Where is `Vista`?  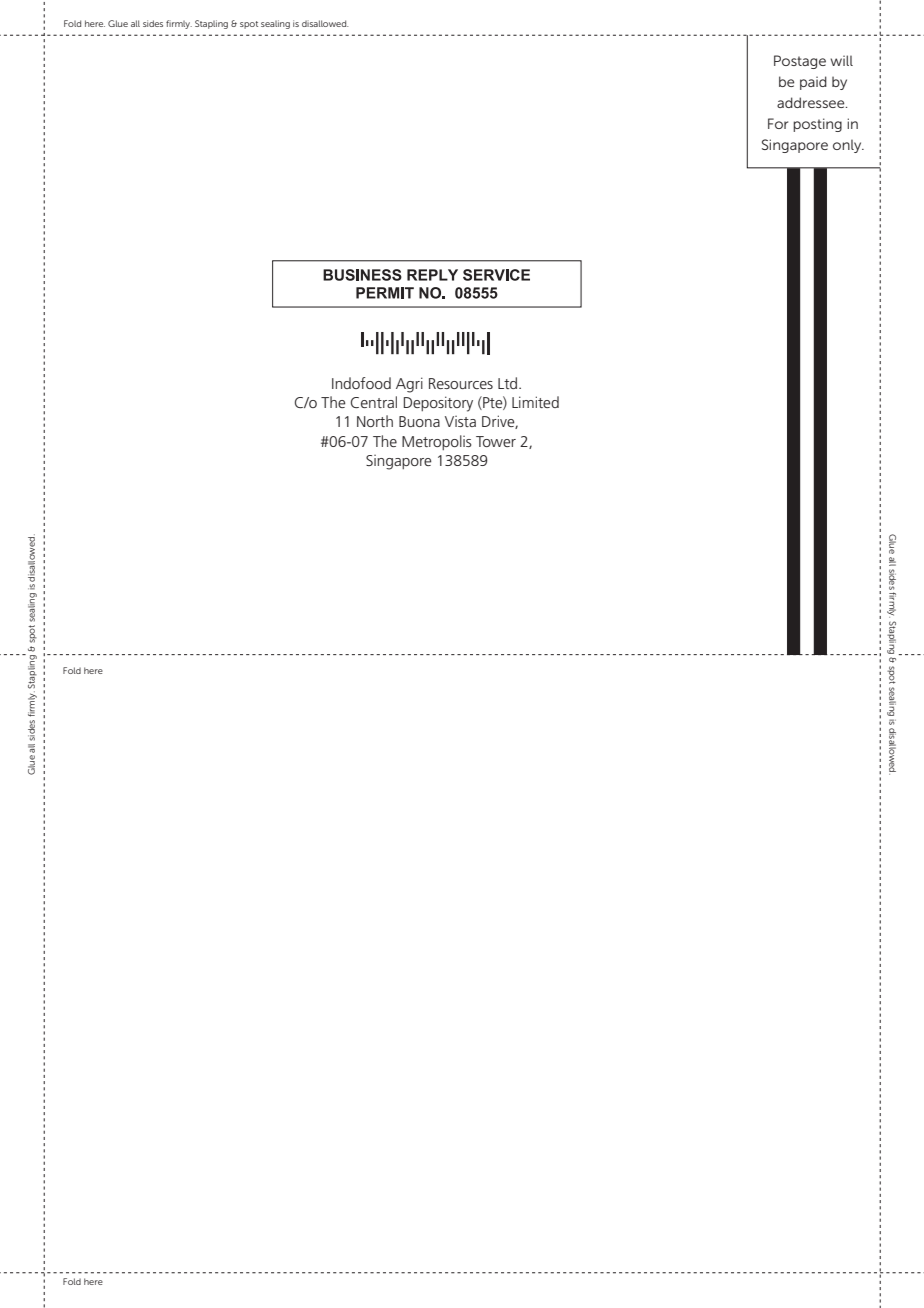 Vista is located at coordinates (460, 421).
